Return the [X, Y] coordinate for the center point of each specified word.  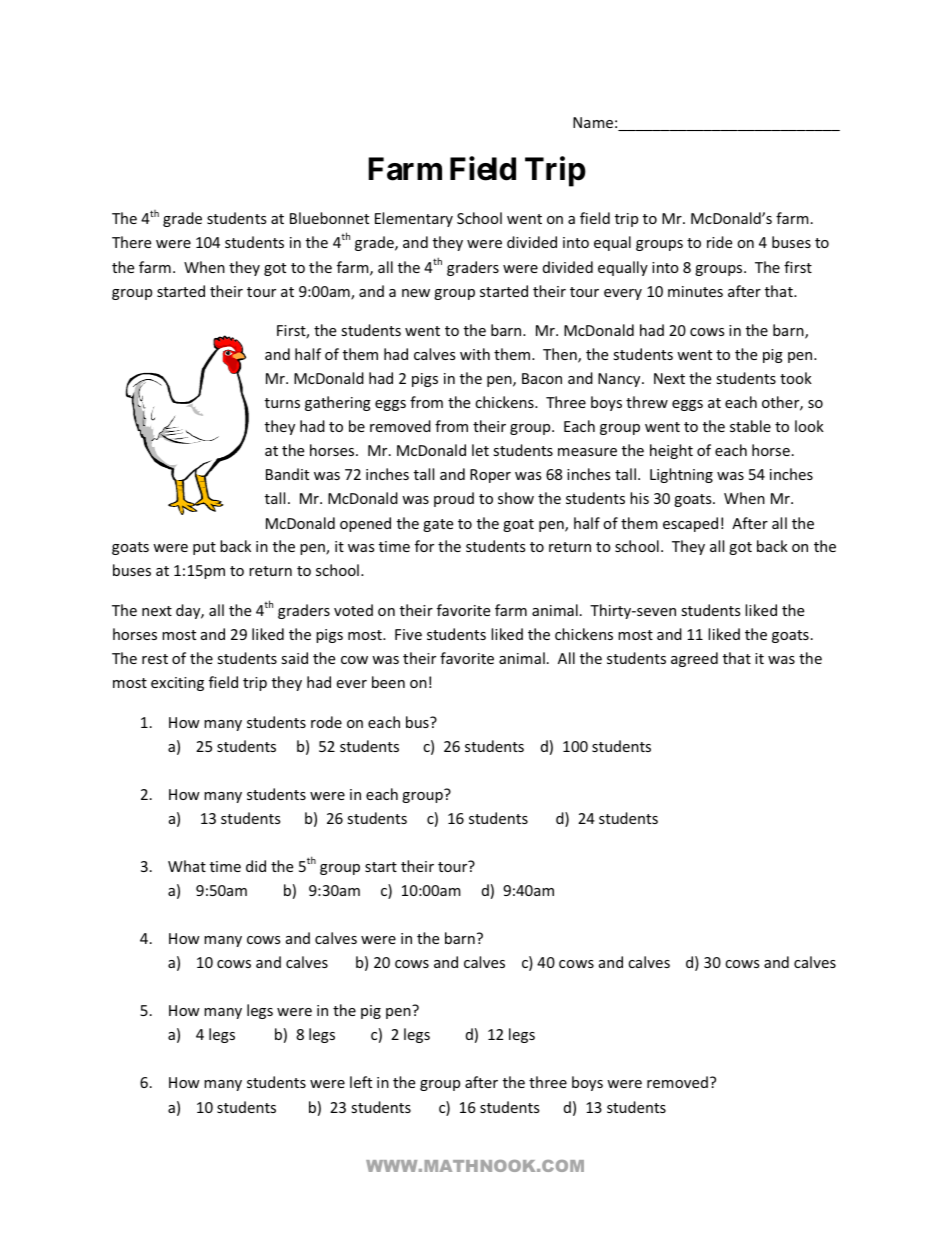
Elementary [414, 219]
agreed [694, 659]
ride [719, 242]
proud [454, 499]
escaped [690, 524]
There [131, 242]
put [204, 548]
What [187, 866]
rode [326, 722]
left [361, 1082]
